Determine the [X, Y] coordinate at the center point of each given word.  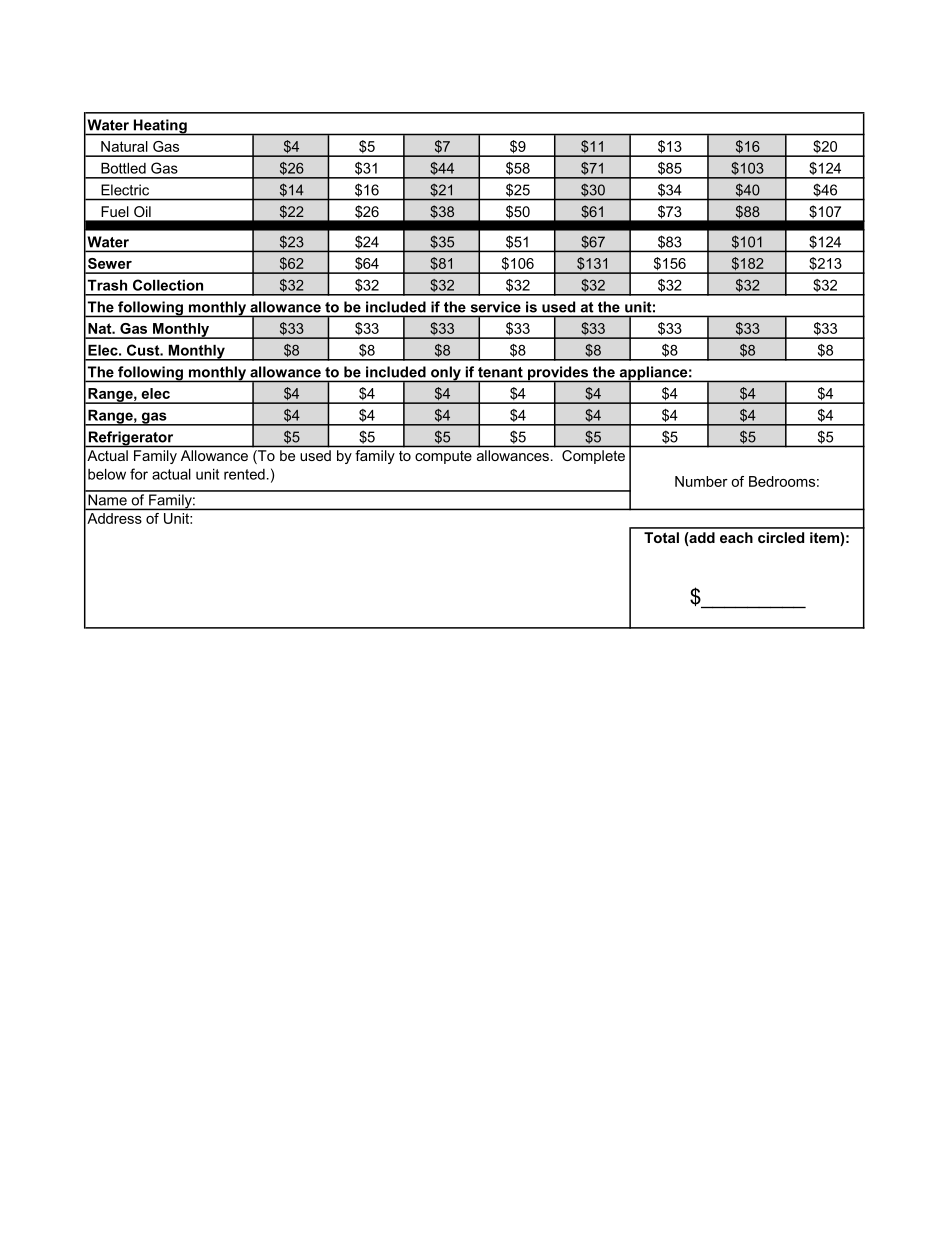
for [139, 474]
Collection [168, 285]
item [825, 539]
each [736, 537]
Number [701, 481]
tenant [500, 372]
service [496, 307]
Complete [593, 457]
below [107, 474]
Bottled [123, 168]
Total [661, 537]
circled [781, 537]
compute [443, 457]
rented [244, 474]
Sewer [110, 263]
